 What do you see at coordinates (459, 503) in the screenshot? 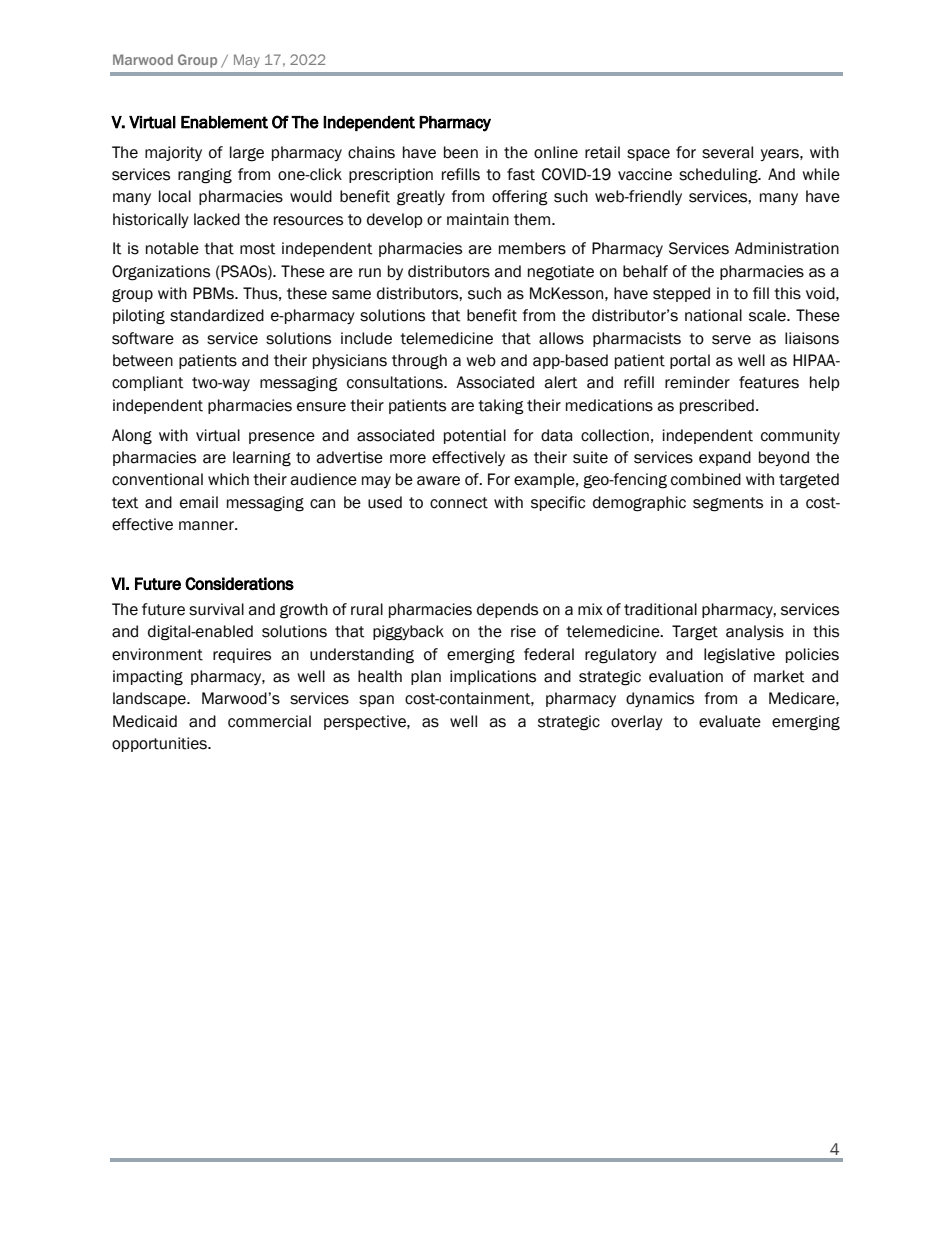
I see `connect` at bounding box center [459, 503].
